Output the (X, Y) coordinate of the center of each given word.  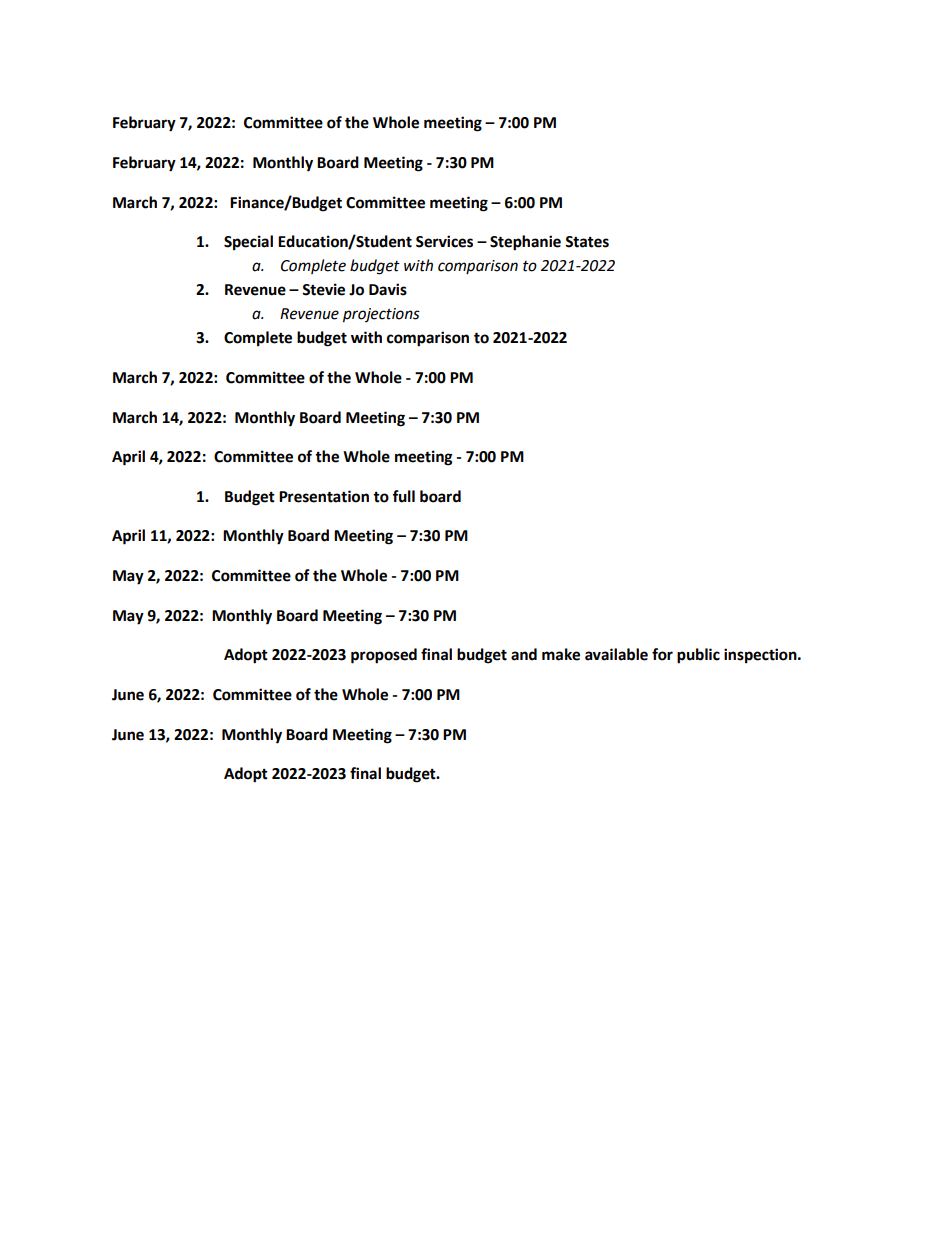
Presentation (324, 496)
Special (248, 243)
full (403, 496)
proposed (384, 656)
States (587, 242)
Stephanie (525, 243)
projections (381, 315)
